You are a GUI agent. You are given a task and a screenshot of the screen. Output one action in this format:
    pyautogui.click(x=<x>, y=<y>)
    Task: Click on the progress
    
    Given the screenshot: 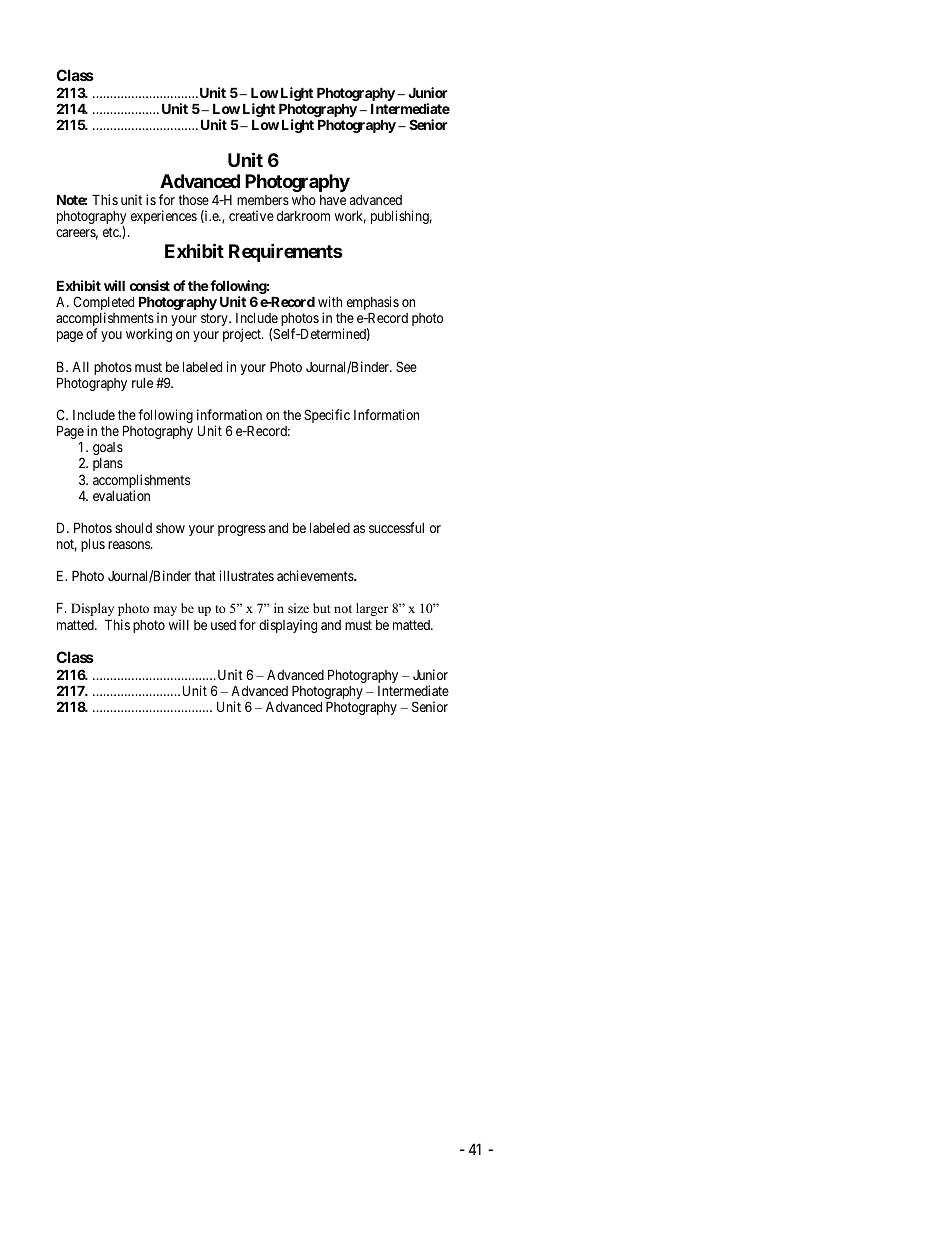 What is the action you would take?
    pyautogui.click(x=242, y=530)
